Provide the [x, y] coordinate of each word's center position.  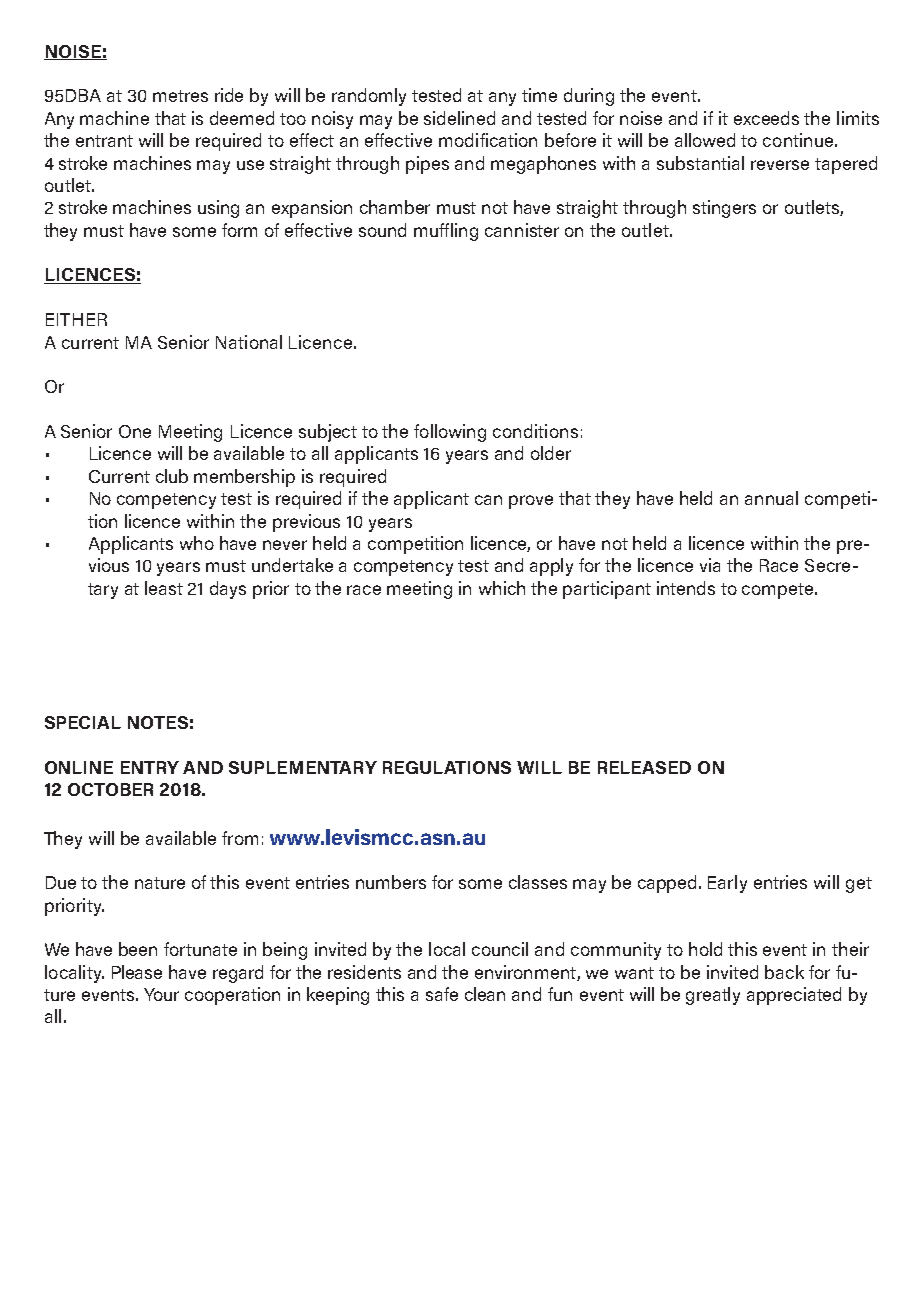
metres [180, 96]
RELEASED [644, 767]
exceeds [766, 118]
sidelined [459, 118]
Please [137, 972]
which [502, 588]
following [450, 433]
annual [771, 498]
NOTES [158, 722]
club [172, 476]
